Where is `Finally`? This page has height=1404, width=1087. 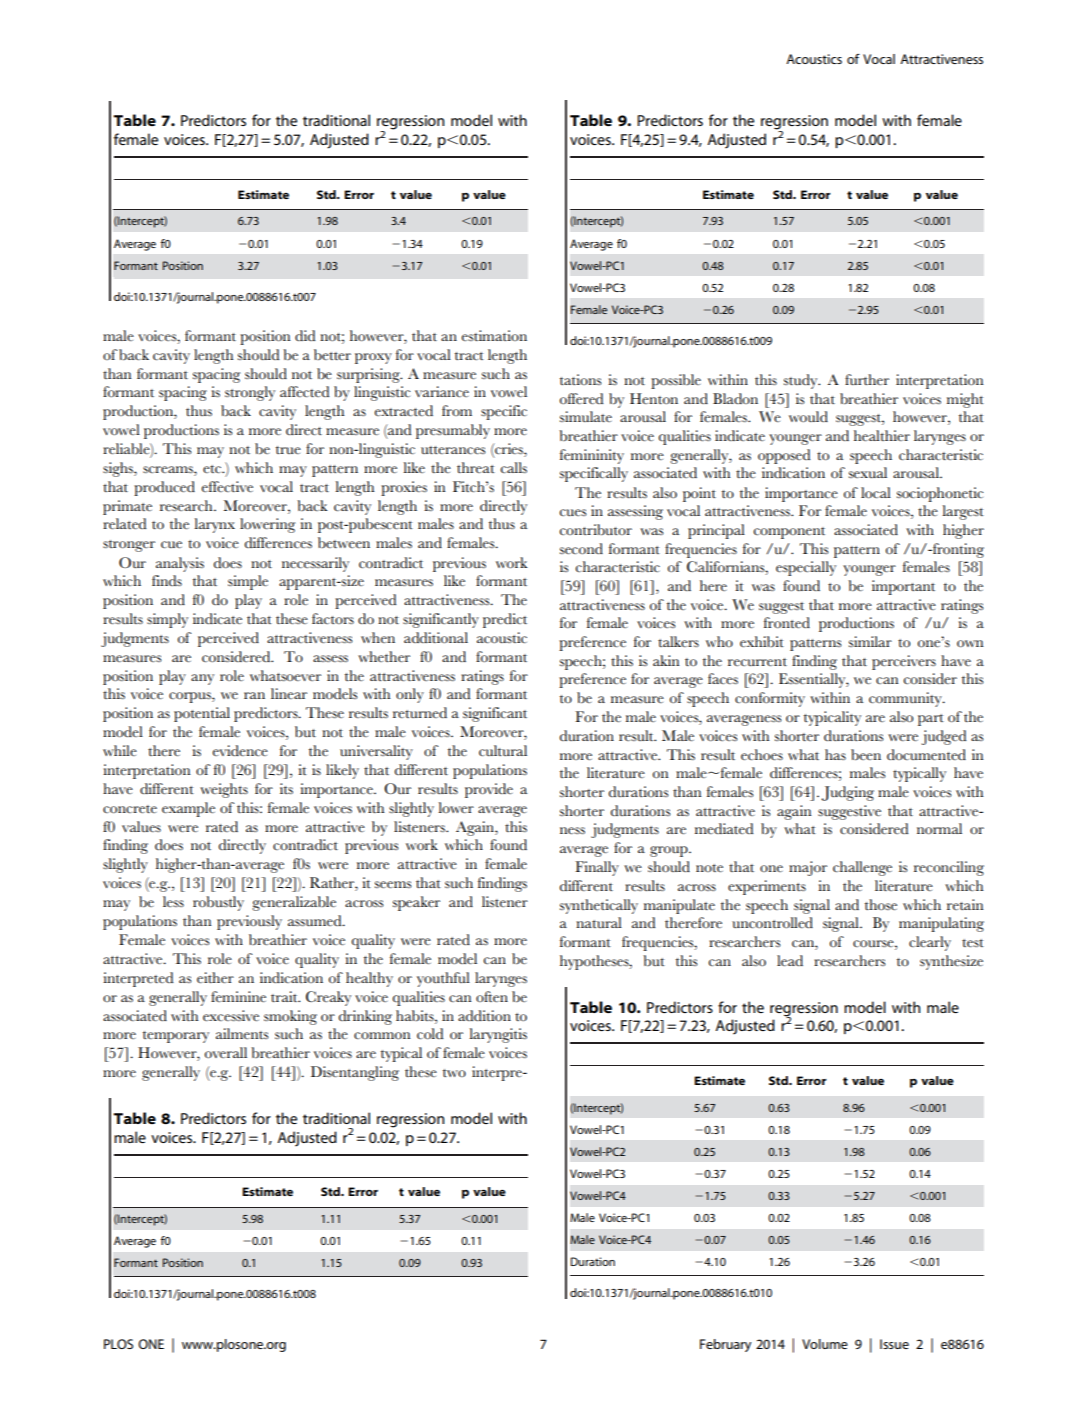
Finally is located at coordinates (597, 868).
